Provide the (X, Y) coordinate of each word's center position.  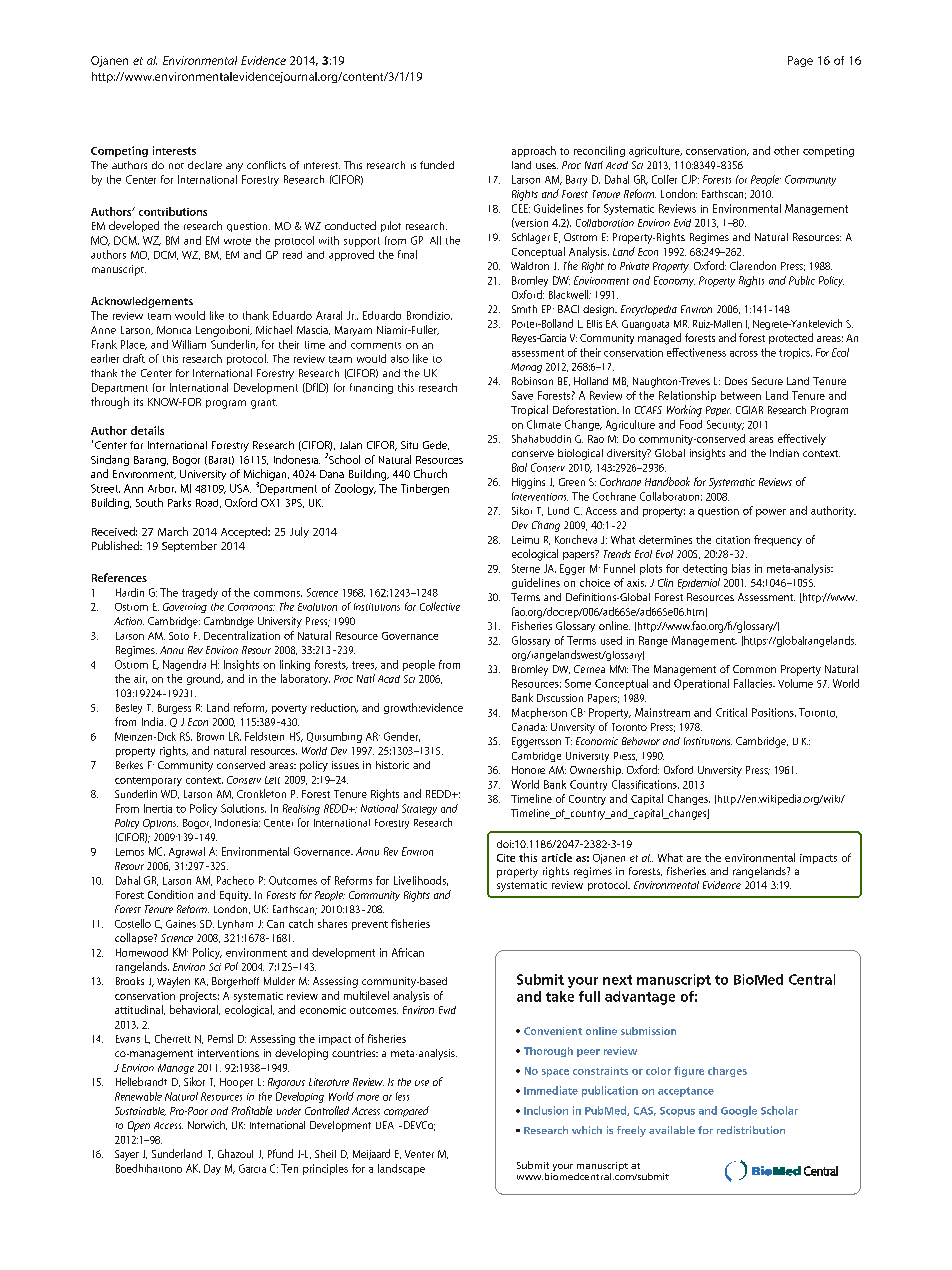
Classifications (645, 784)
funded (437, 165)
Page (800, 61)
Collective (440, 606)
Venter (419, 1154)
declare (205, 165)
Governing (185, 608)
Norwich (207, 1125)
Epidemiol (699, 583)
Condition (170, 894)
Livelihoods (421, 881)
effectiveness (696, 352)
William (189, 344)
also (400, 359)
